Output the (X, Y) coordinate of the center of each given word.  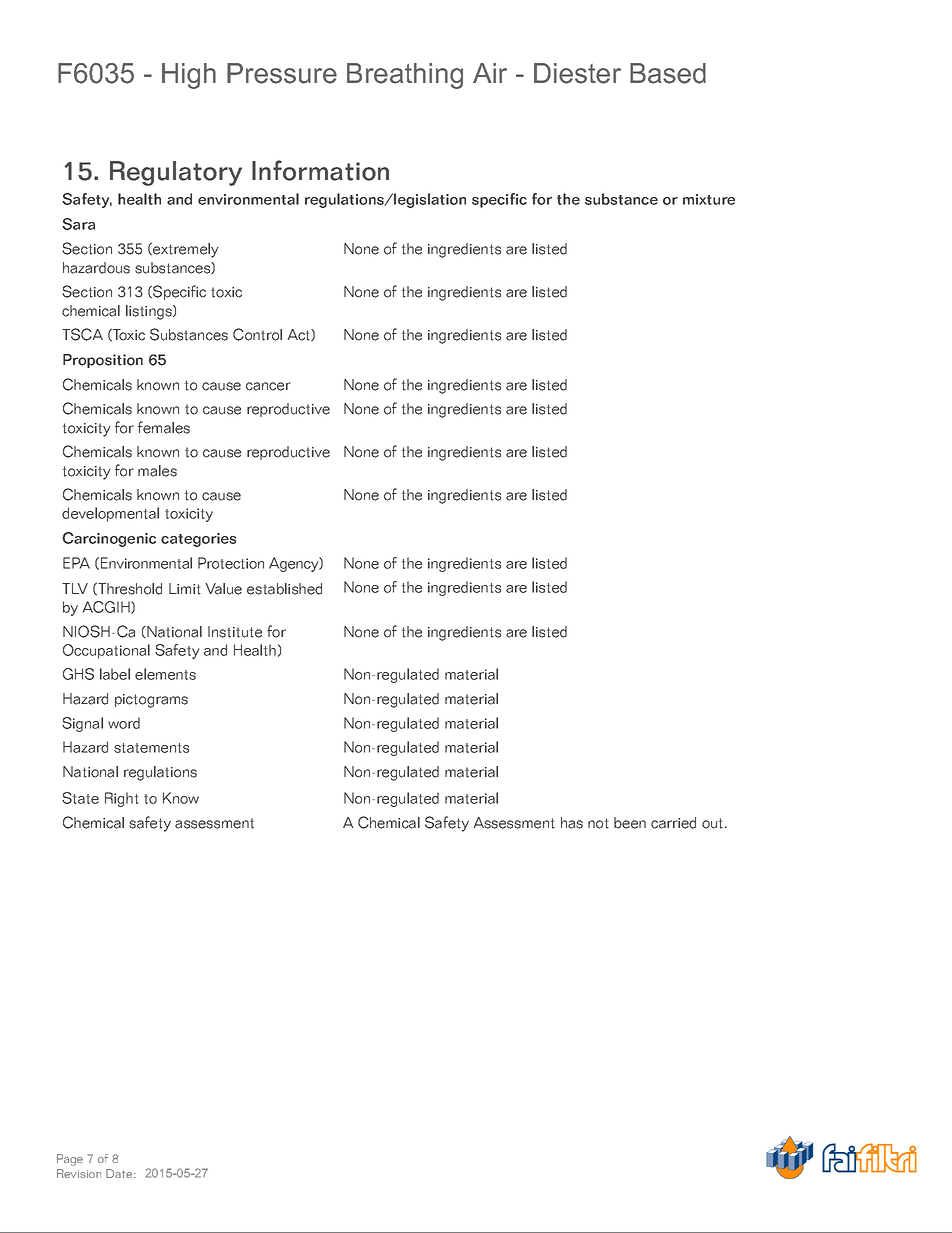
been (630, 823)
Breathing (405, 76)
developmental (110, 514)
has (572, 823)
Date (120, 1173)
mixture (709, 199)
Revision (79, 1173)
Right (122, 799)
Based (668, 73)
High (189, 76)
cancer (268, 386)
